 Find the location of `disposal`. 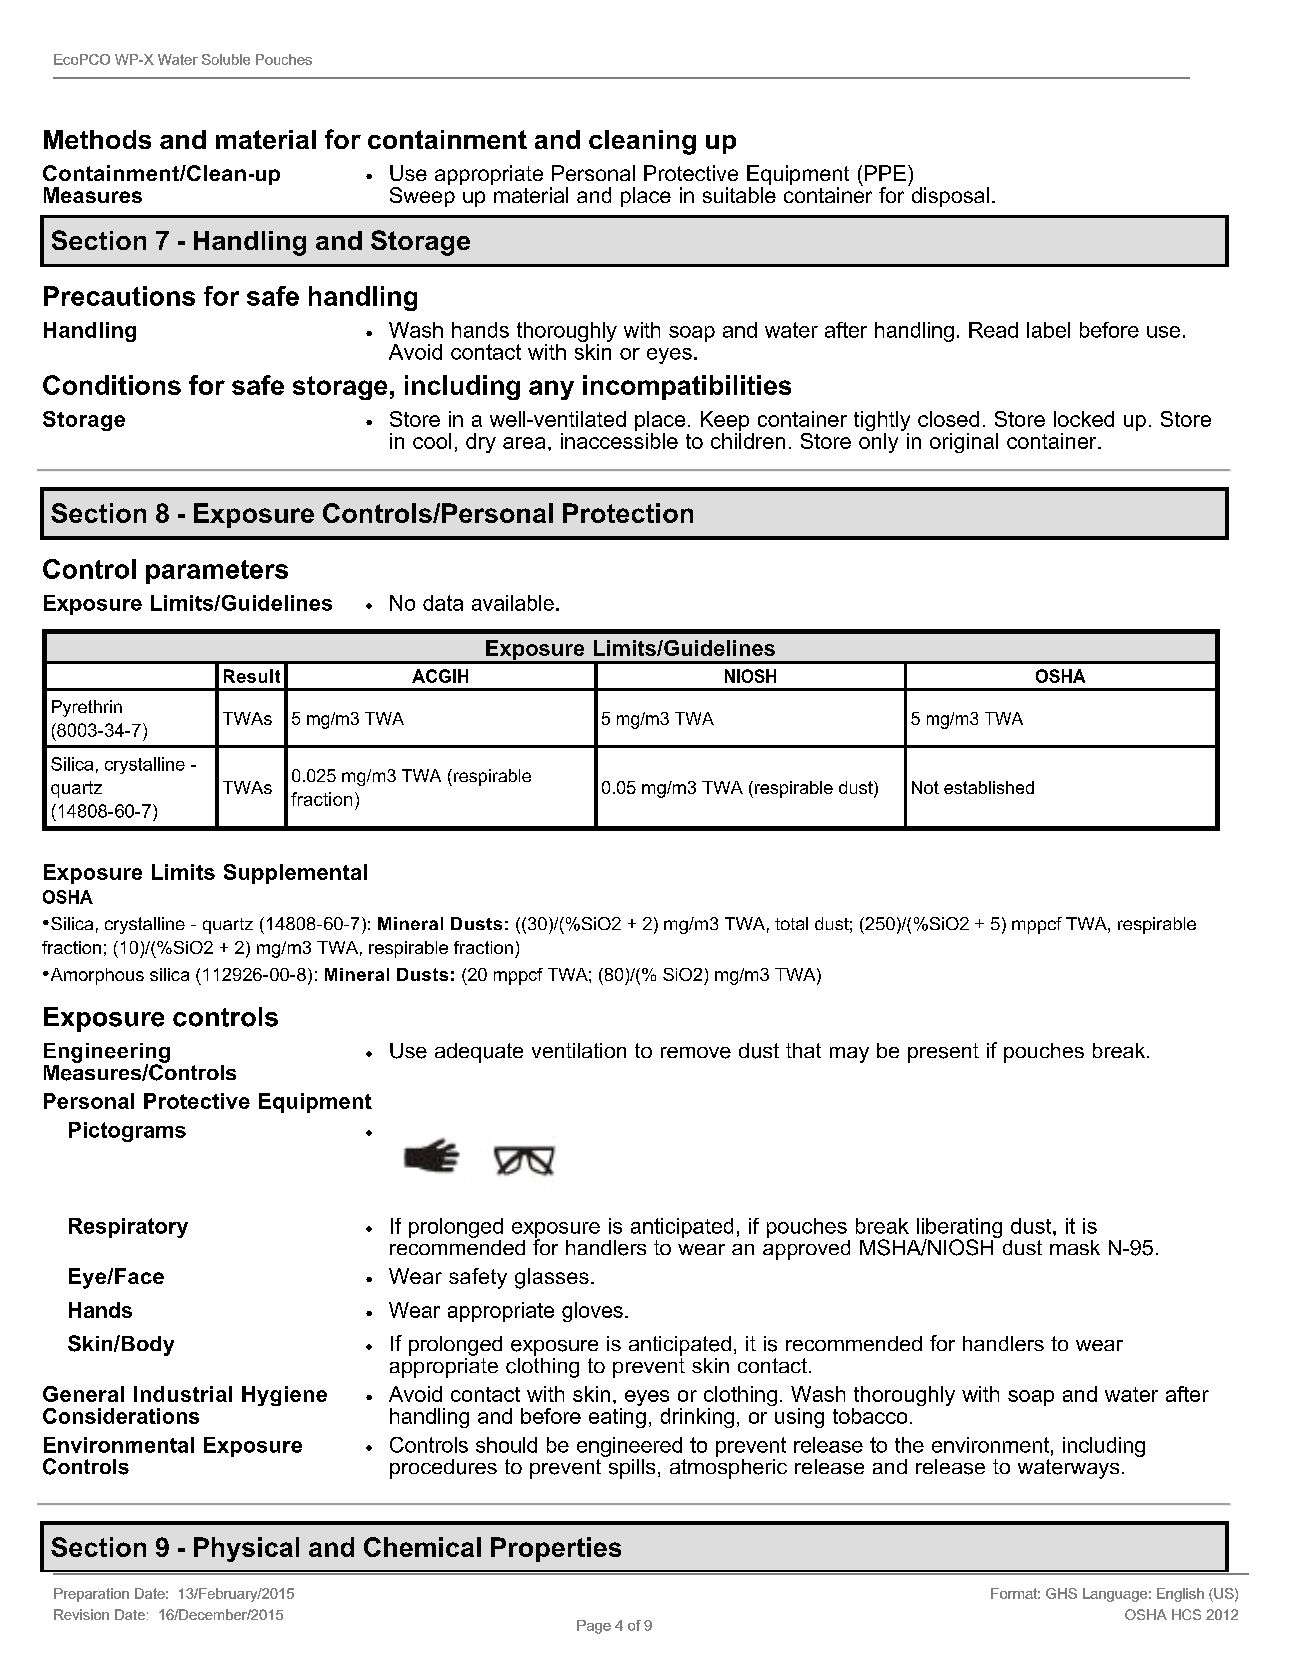

disposal is located at coordinates (949, 196).
